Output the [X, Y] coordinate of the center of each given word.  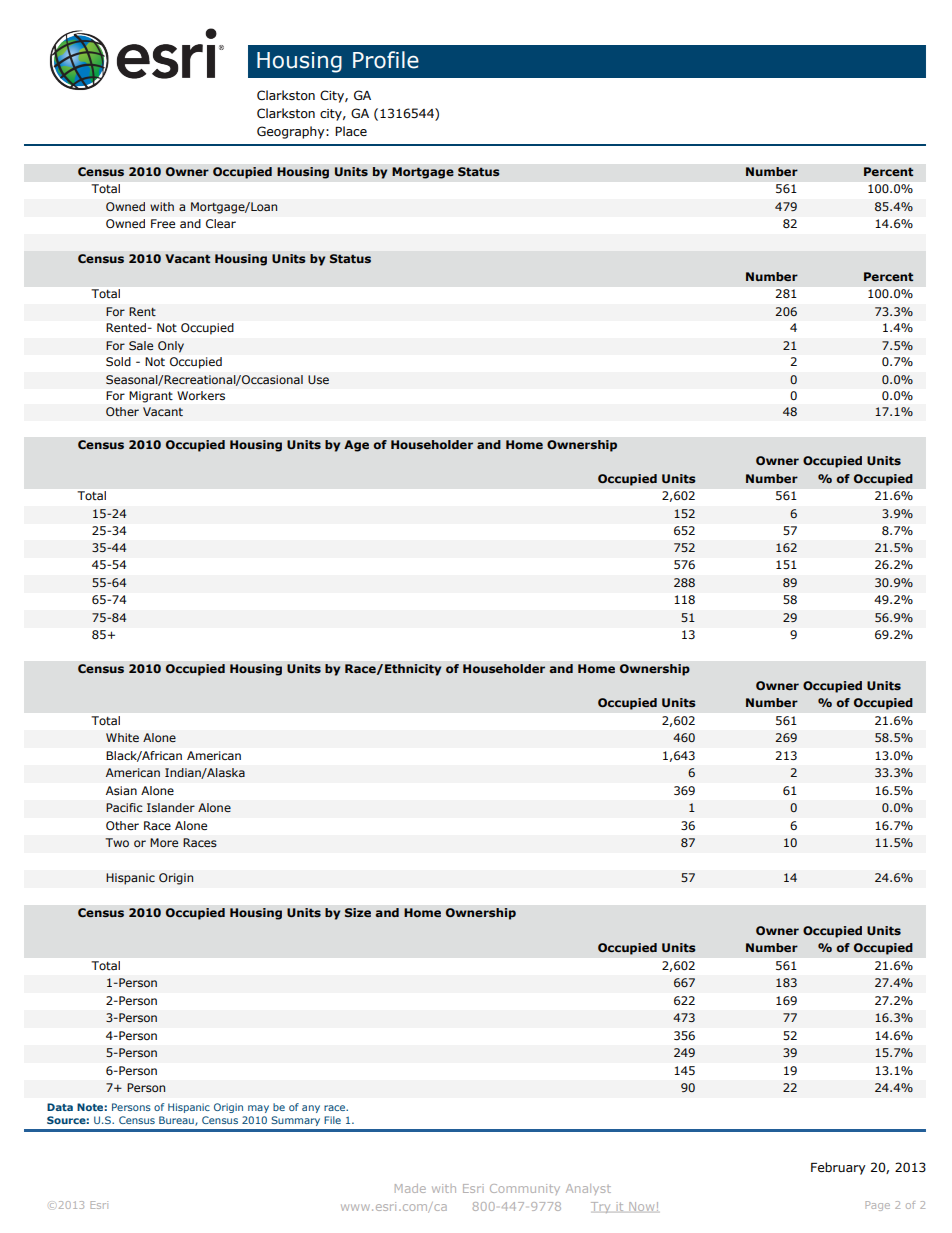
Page [877, 1206]
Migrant [151, 397]
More [164, 842]
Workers [201, 395]
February [838, 1168]
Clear [221, 223]
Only [171, 347]
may [258, 1109]
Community [525, 1189]
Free [163, 223]
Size [358, 912]
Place [351, 131]
